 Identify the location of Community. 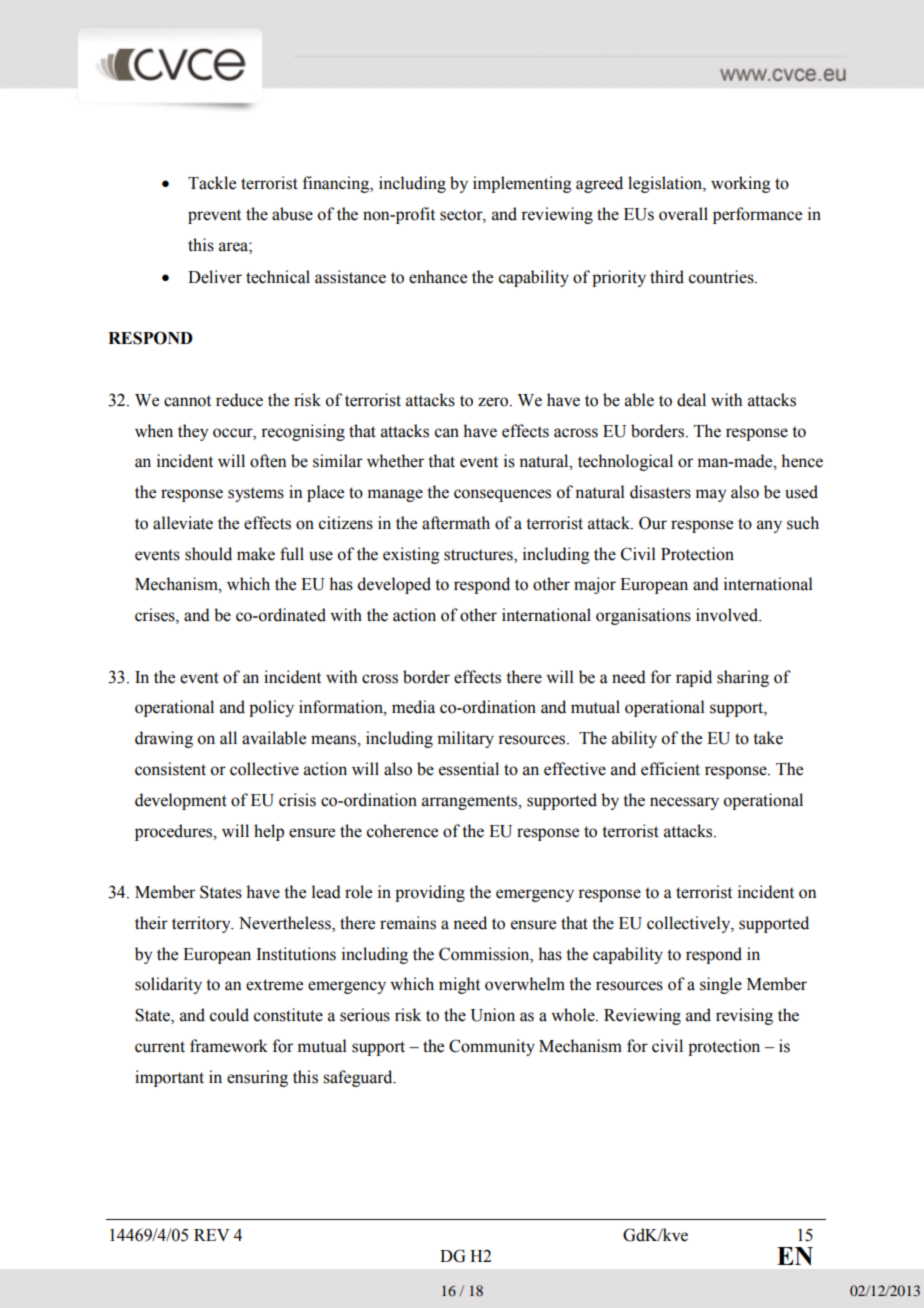
(492, 1047).
